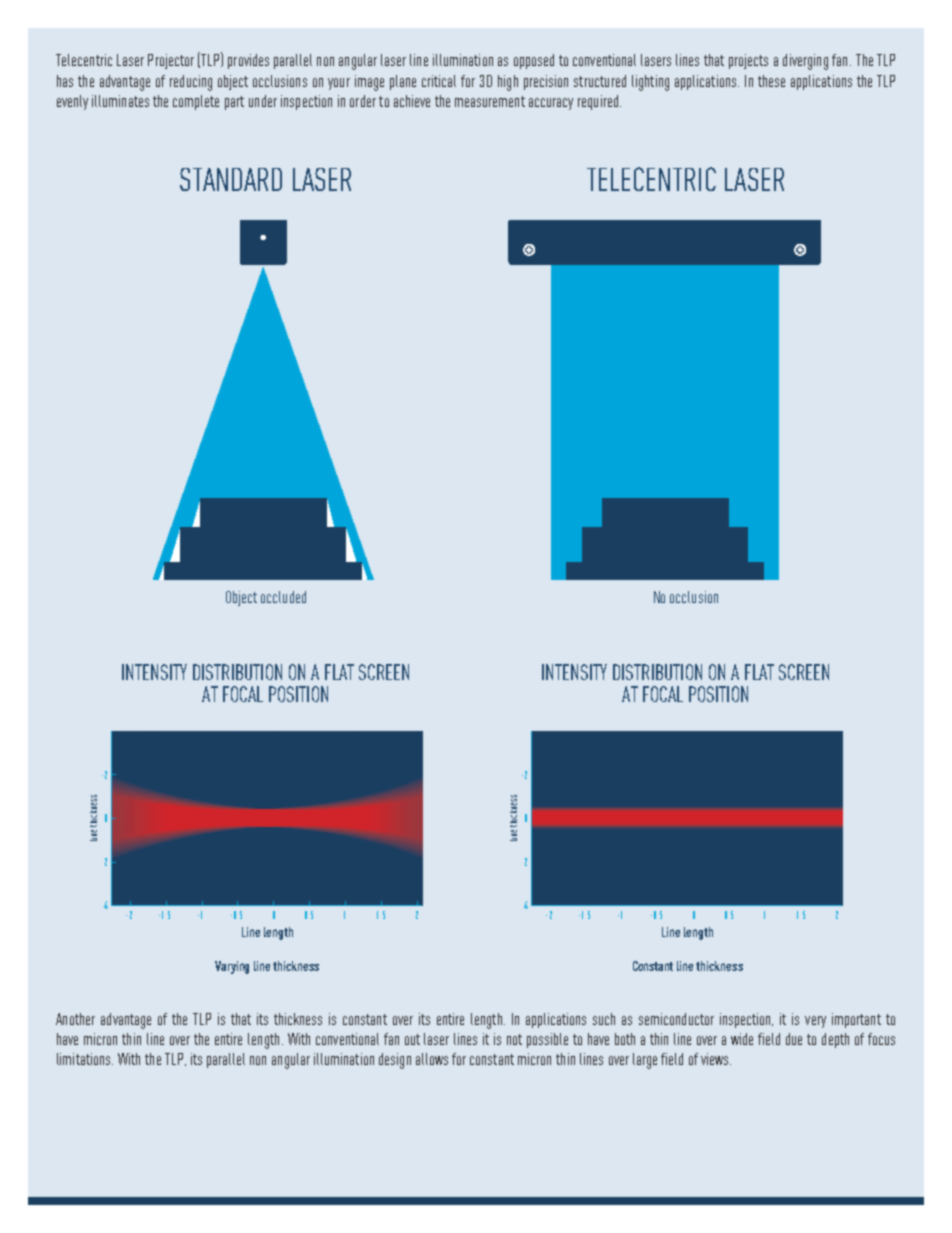  What do you see at coordinates (604, 1019) in the page?
I see `such` at bounding box center [604, 1019].
